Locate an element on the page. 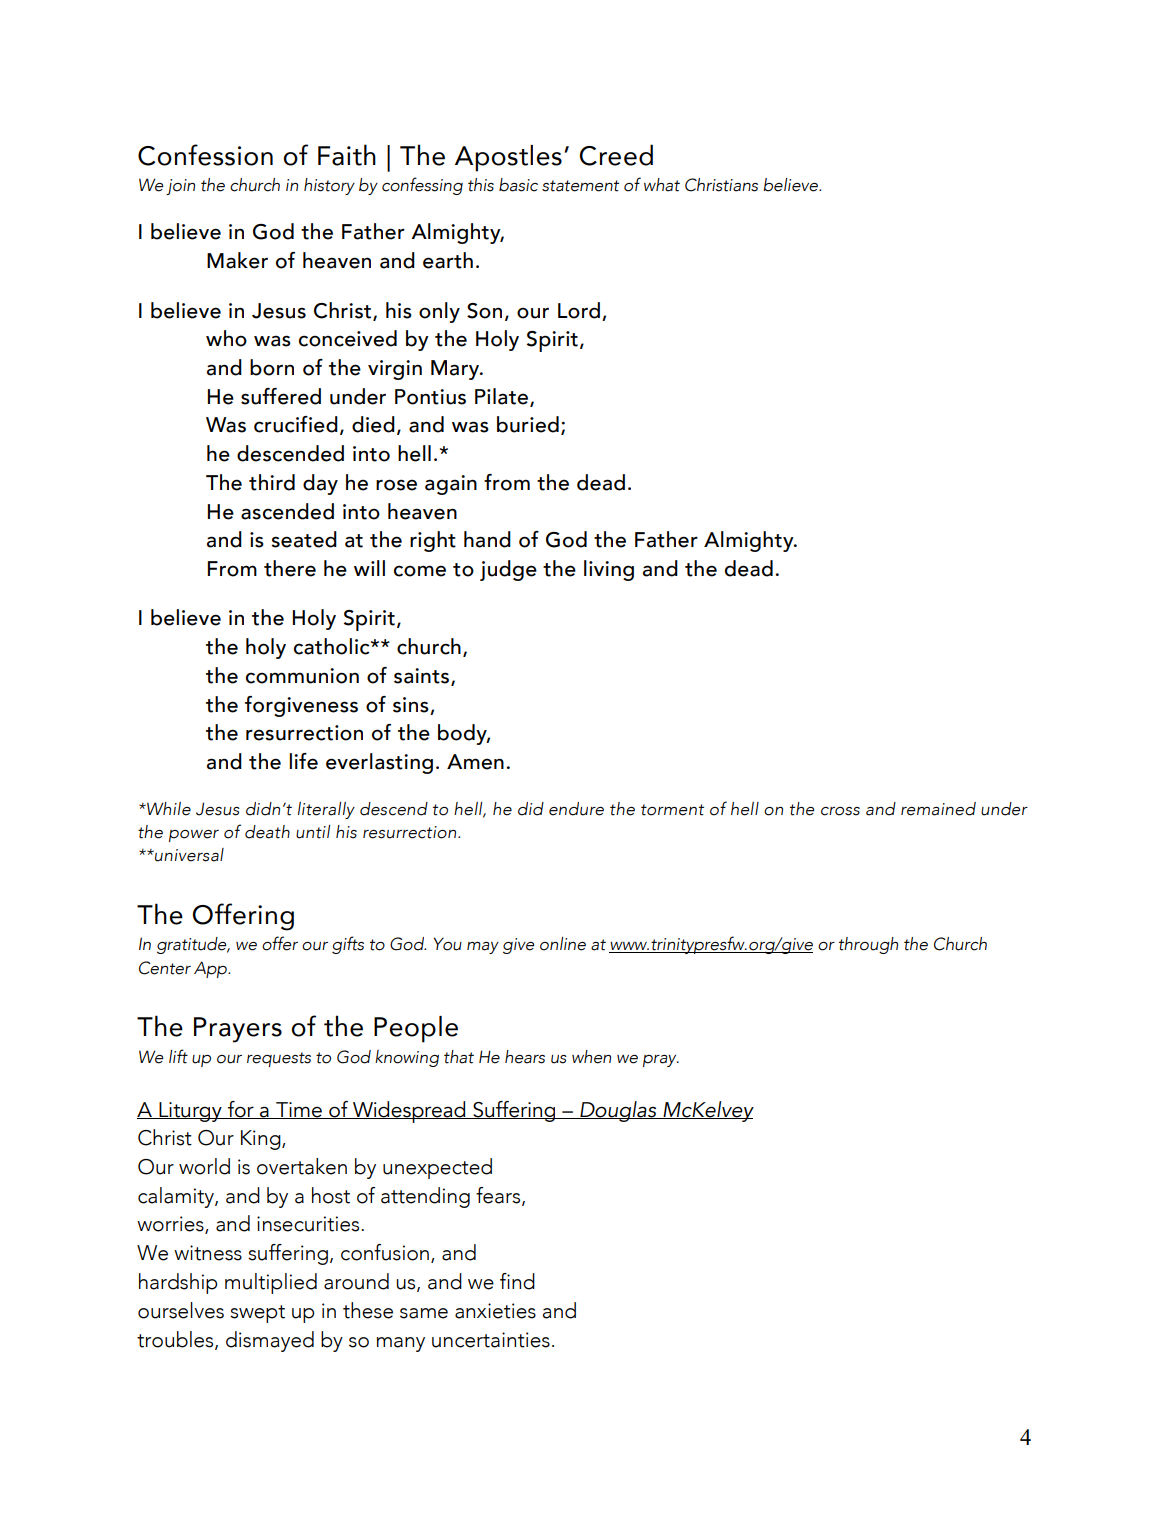 The image size is (1169, 1513). what is located at coordinates (662, 185).
